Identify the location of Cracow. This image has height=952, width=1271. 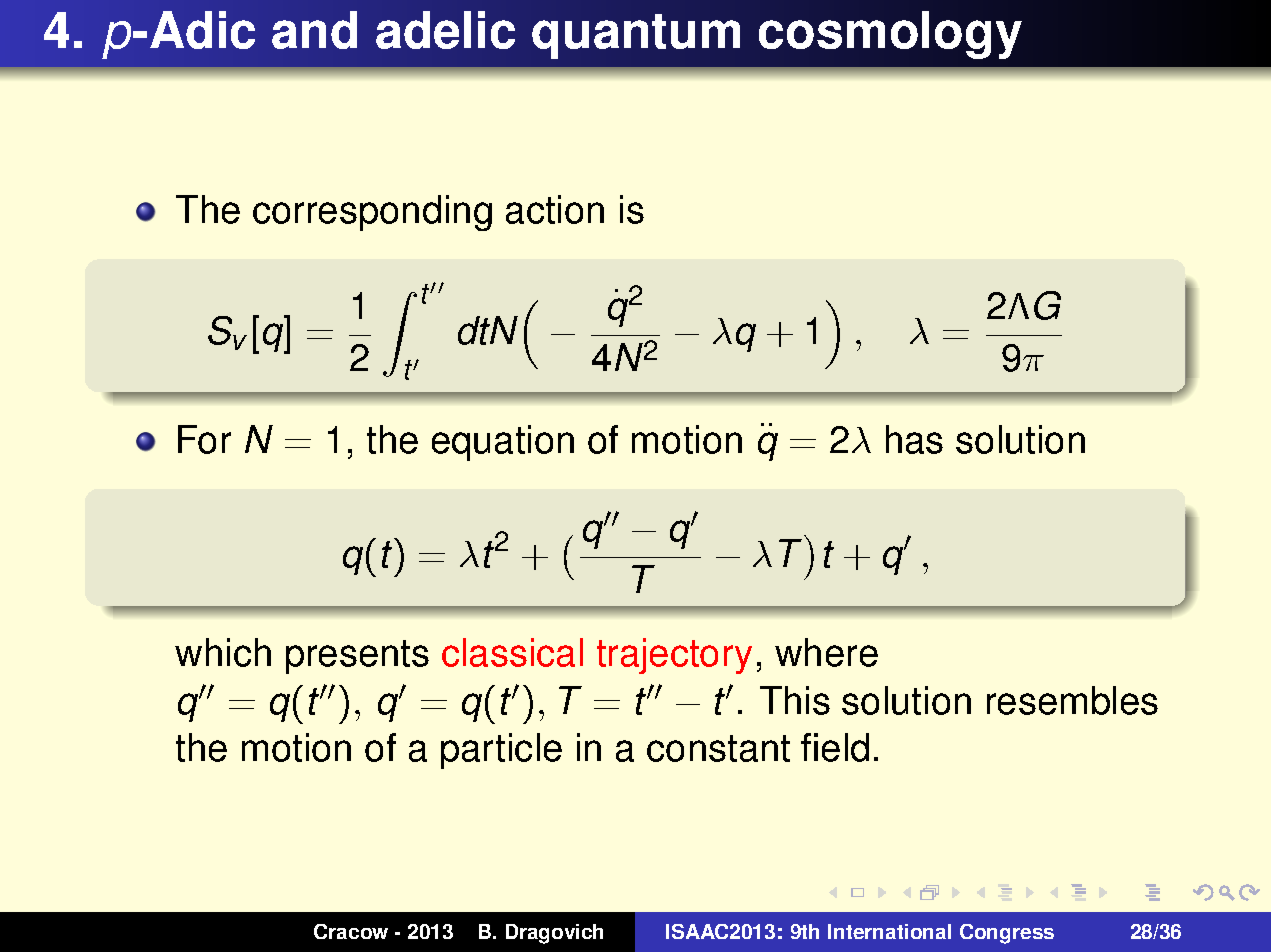
(351, 931).
